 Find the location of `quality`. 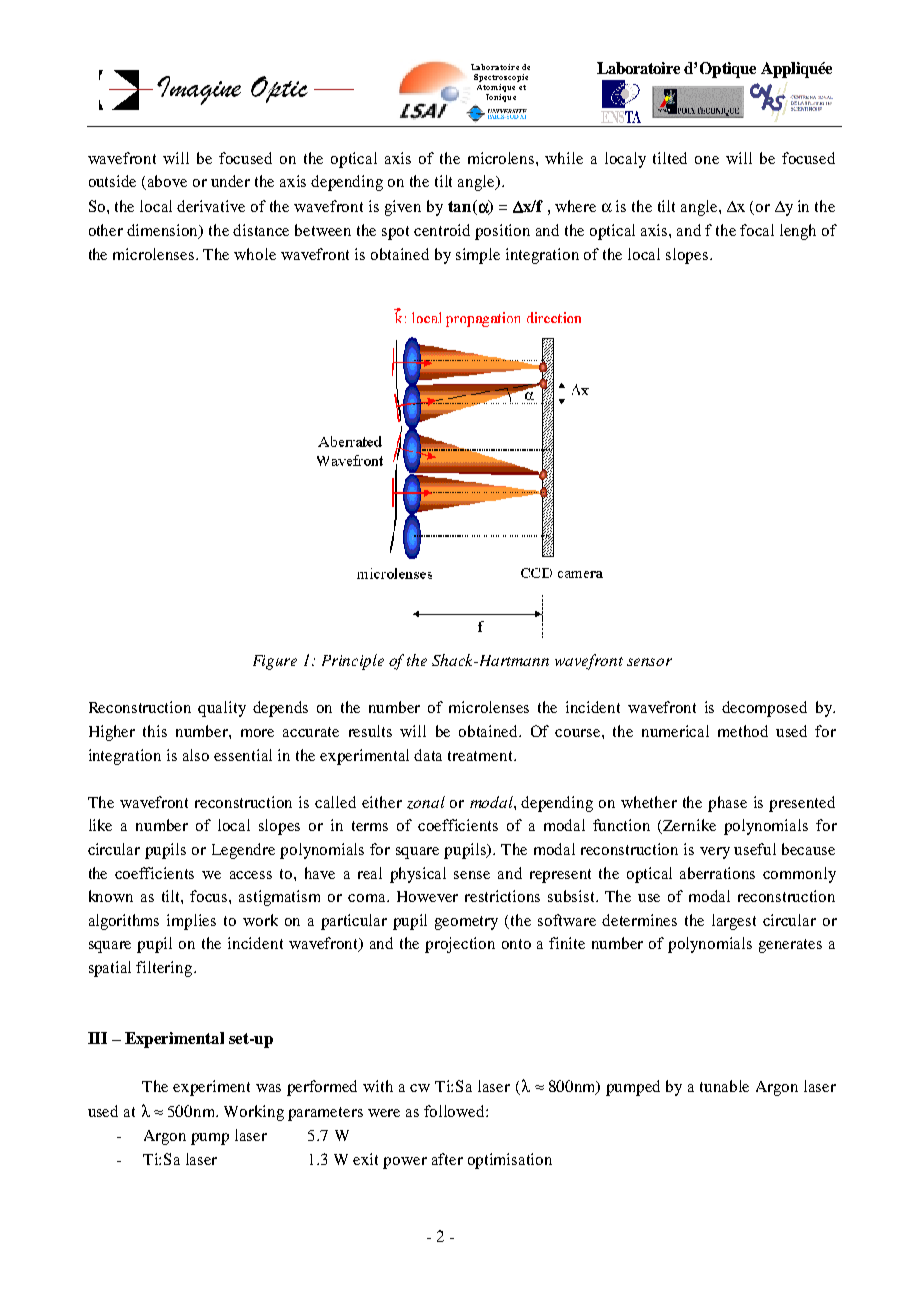

quality is located at coordinates (222, 709).
